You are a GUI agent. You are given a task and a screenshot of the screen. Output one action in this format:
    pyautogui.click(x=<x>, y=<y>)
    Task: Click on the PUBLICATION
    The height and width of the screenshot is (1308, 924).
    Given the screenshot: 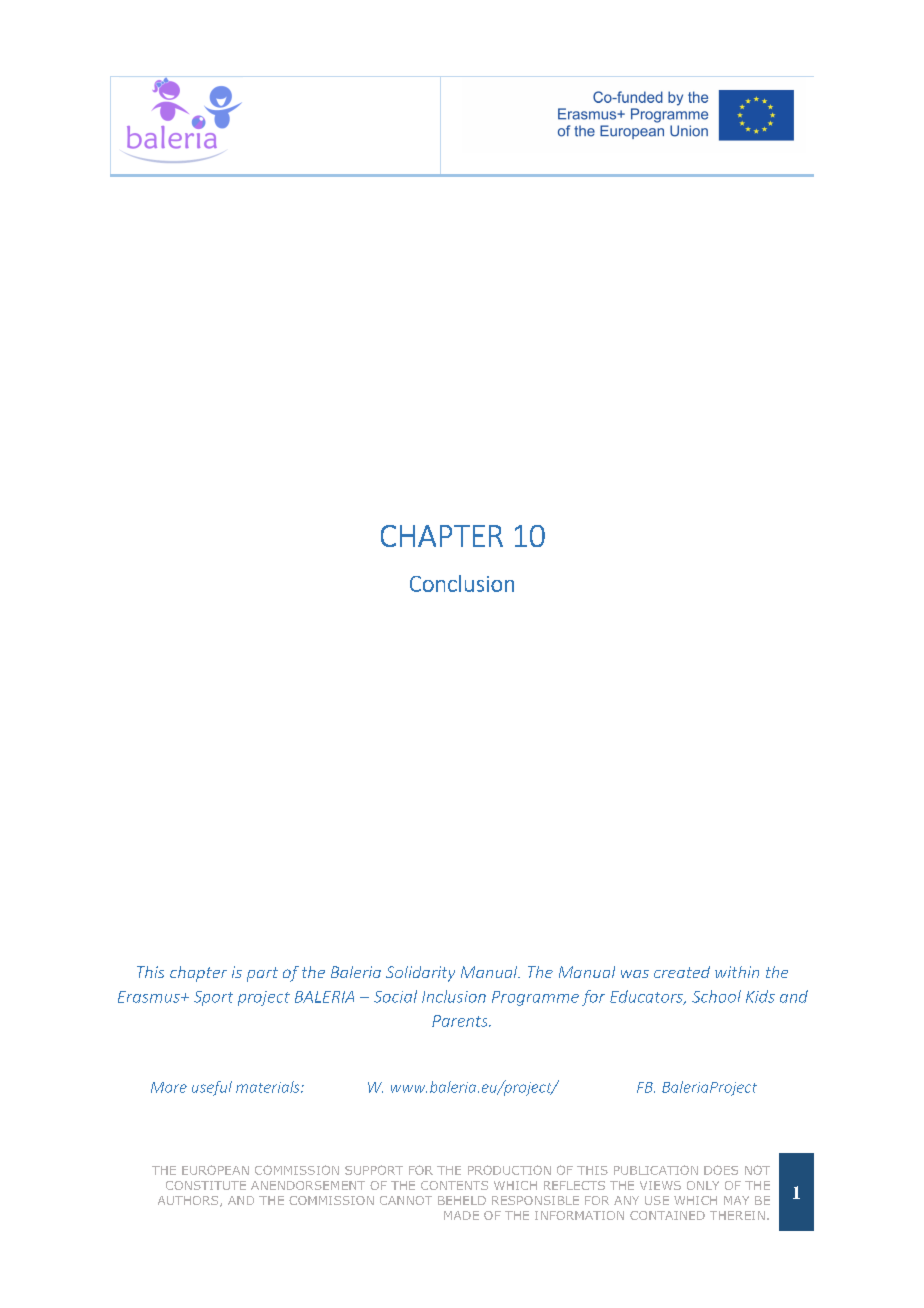 What is the action you would take?
    pyautogui.click(x=656, y=1170)
